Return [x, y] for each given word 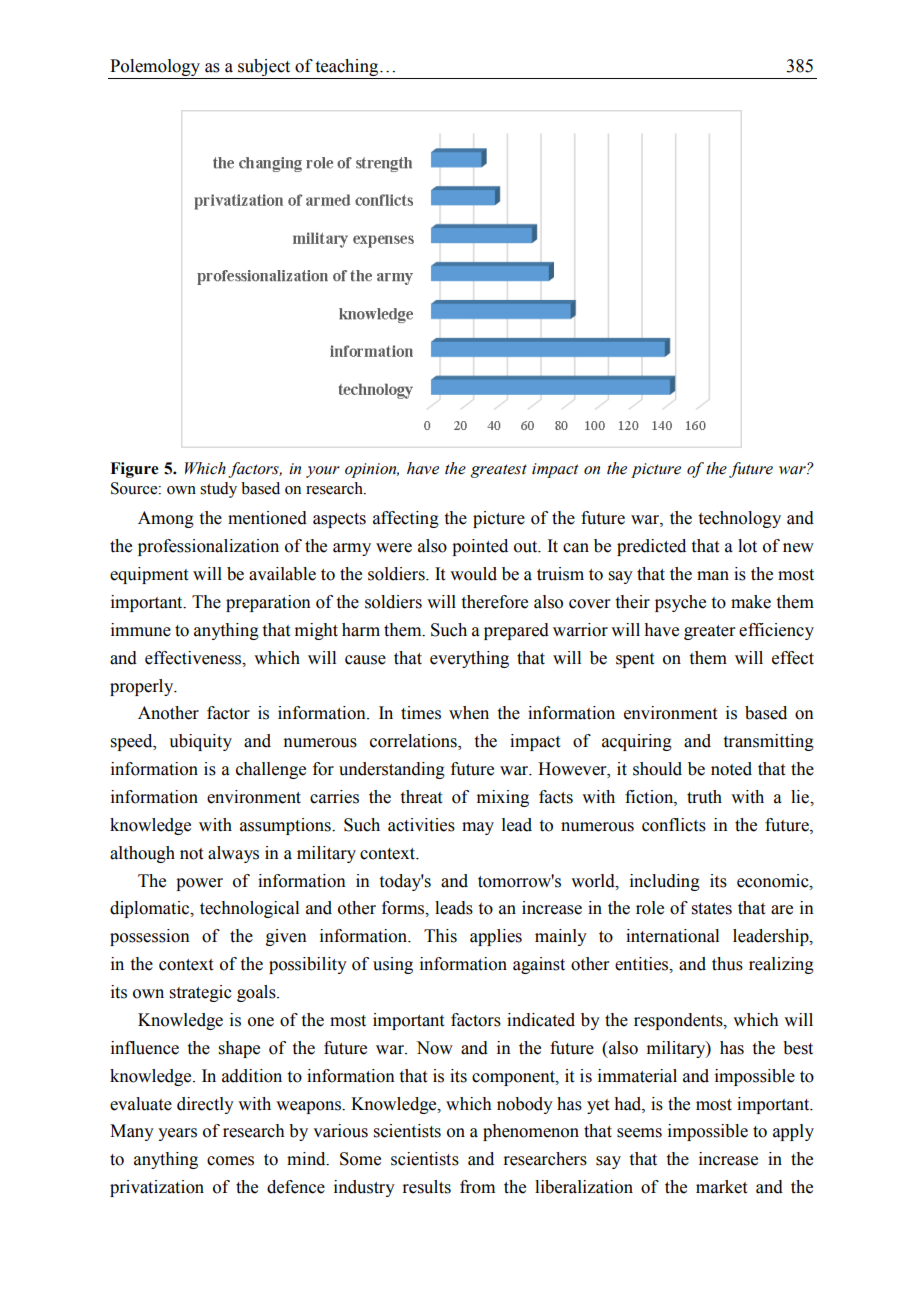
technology [740, 519]
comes [230, 1161]
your [323, 472]
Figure [134, 470]
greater [710, 632]
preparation [268, 603]
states [712, 909]
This [440, 936]
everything [469, 659]
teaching [348, 67]
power [199, 884]
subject [264, 67]
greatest [499, 471]
